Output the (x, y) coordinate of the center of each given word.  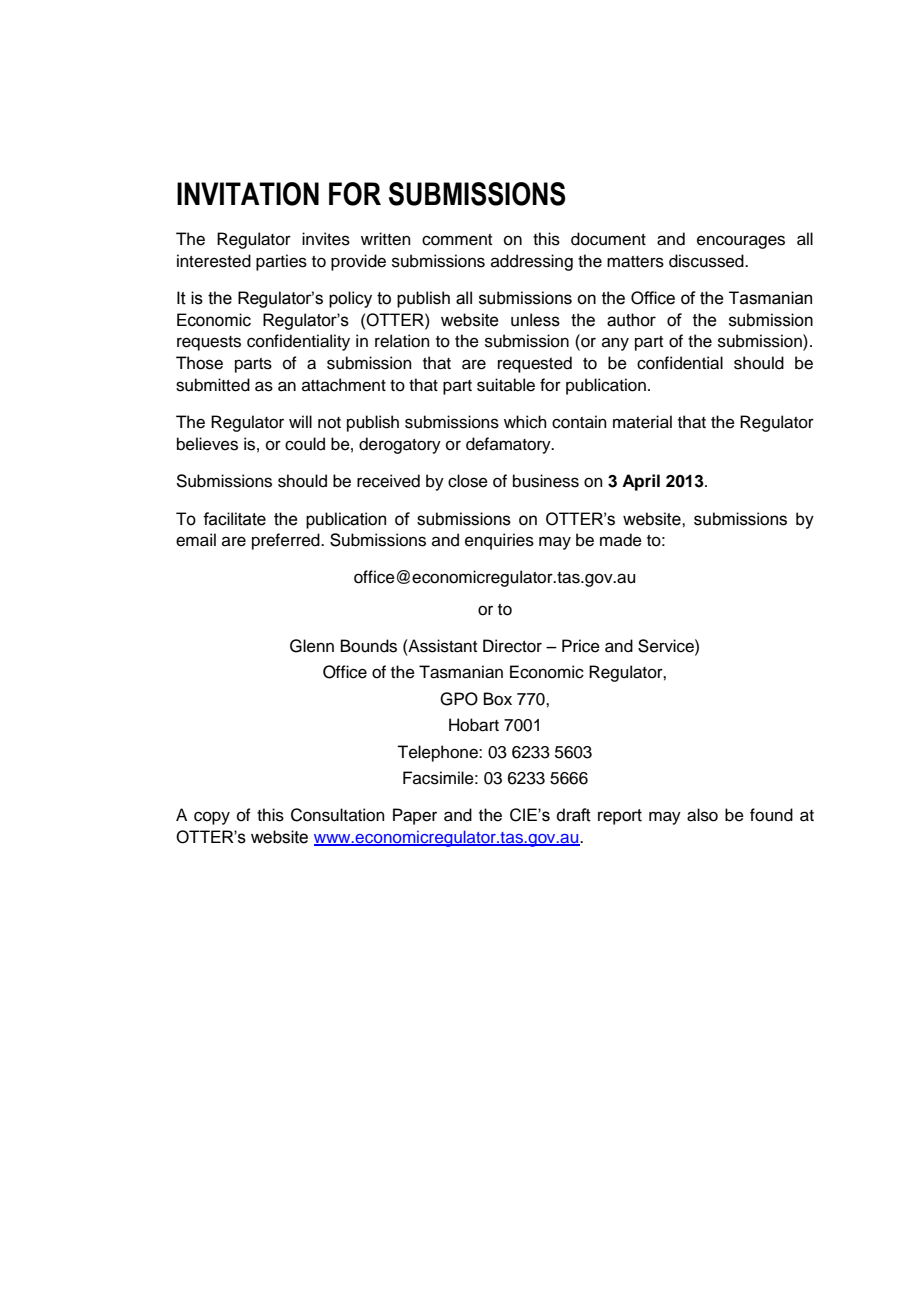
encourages (741, 242)
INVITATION (248, 194)
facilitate (234, 519)
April (641, 482)
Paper (415, 816)
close (468, 481)
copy (212, 818)
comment (457, 240)
